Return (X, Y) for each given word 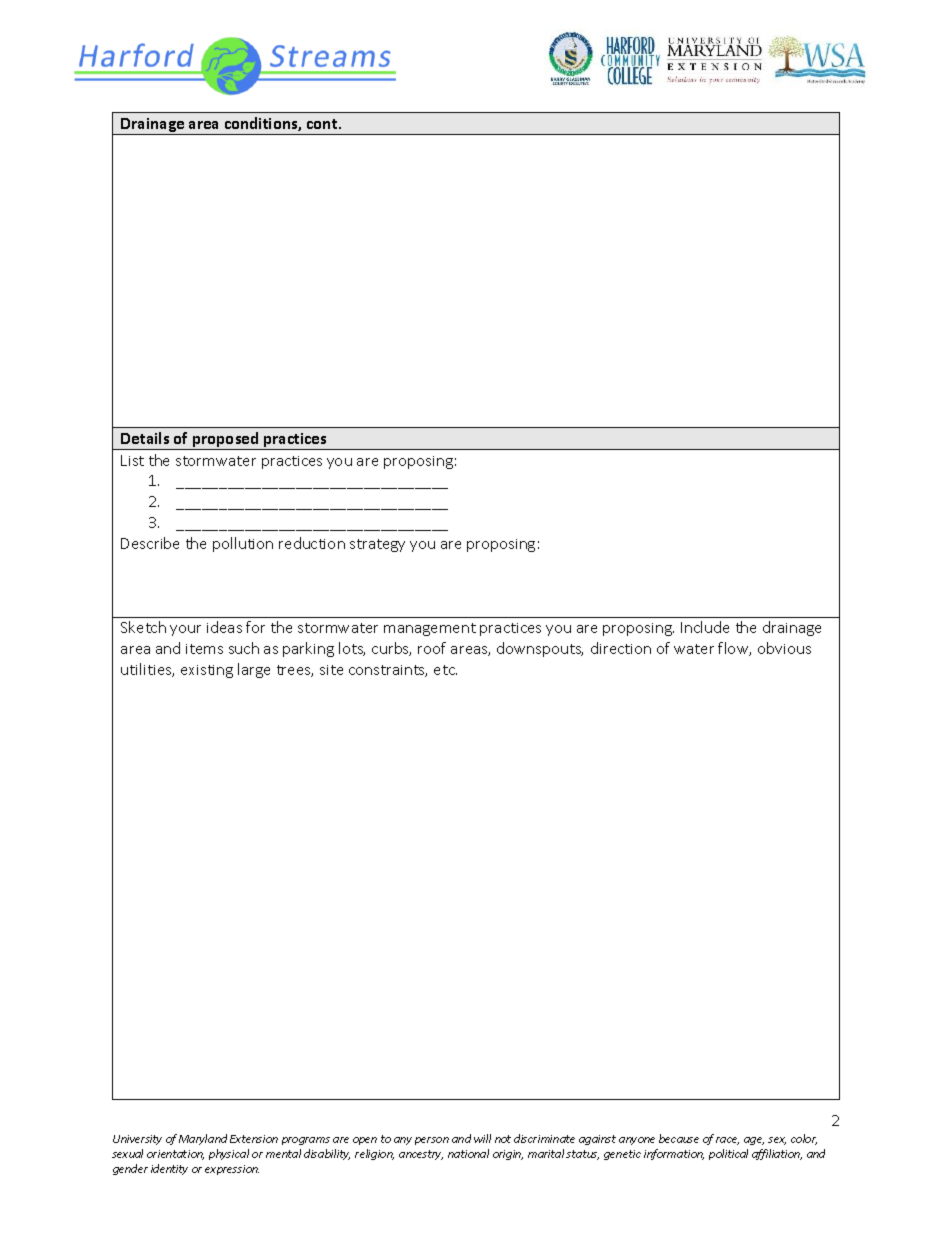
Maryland (203, 1139)
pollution (243, 544)
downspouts (540, 649)
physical (229, 1154)
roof (432, 648)
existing (207, 671)
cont (323, 124)
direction (621, 648)
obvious (784, 648)
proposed (226, 441)
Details (145, 438)
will (482, 1138)
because (679, 1138)
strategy (377, 545)
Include (705, 627)
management (430, 629)
